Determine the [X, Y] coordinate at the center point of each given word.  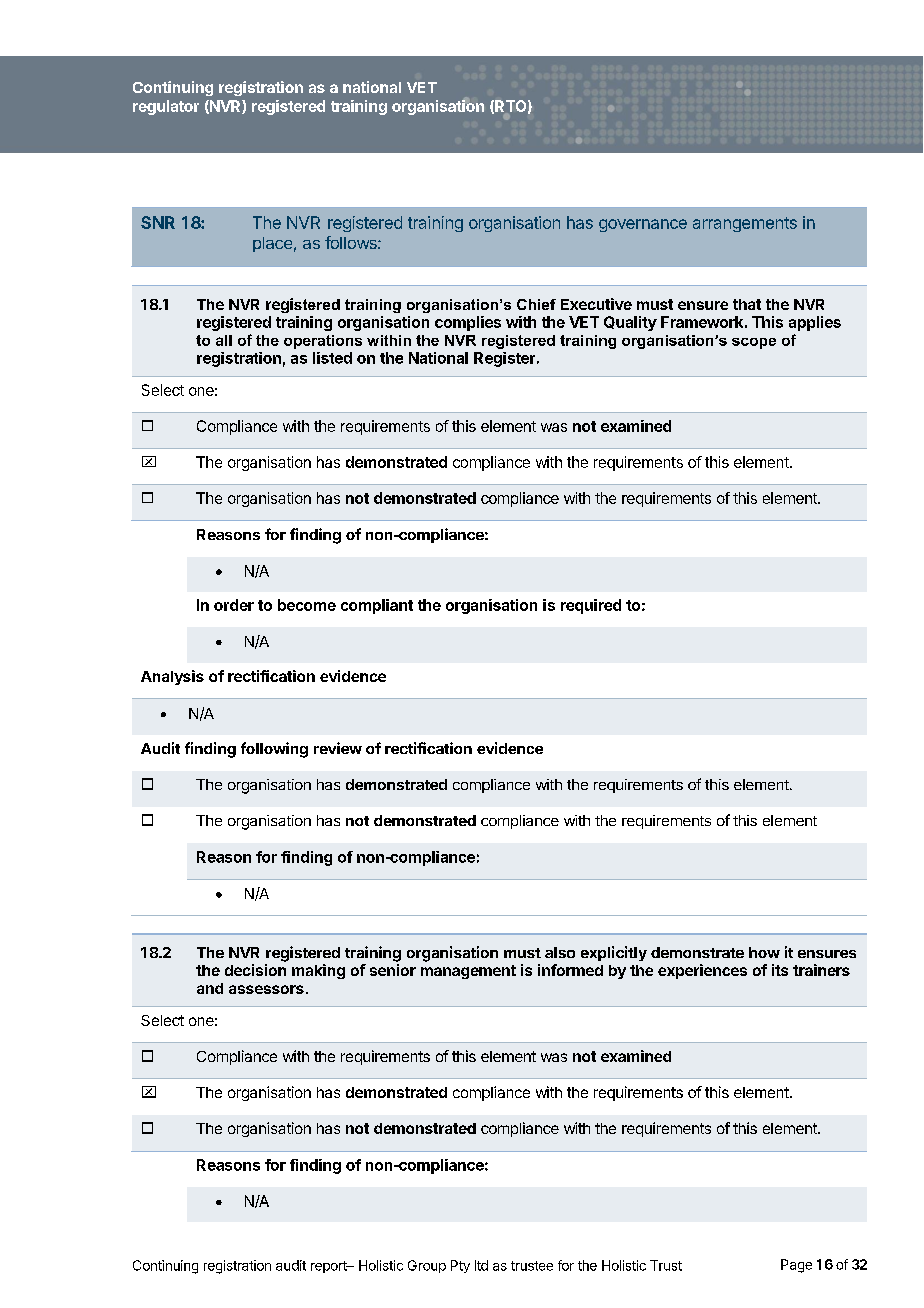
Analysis [172, 677]
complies [468, 323]
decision [255, 970]
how [764, 952]
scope [754, 343]
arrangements [745, 224]
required [591, 606]
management [468, 972]
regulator [166, 107]
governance [643, 225]
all [224, 340]
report [329, 1267]
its [780, 970]
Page [796, 1266]
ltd [481, 1265]
